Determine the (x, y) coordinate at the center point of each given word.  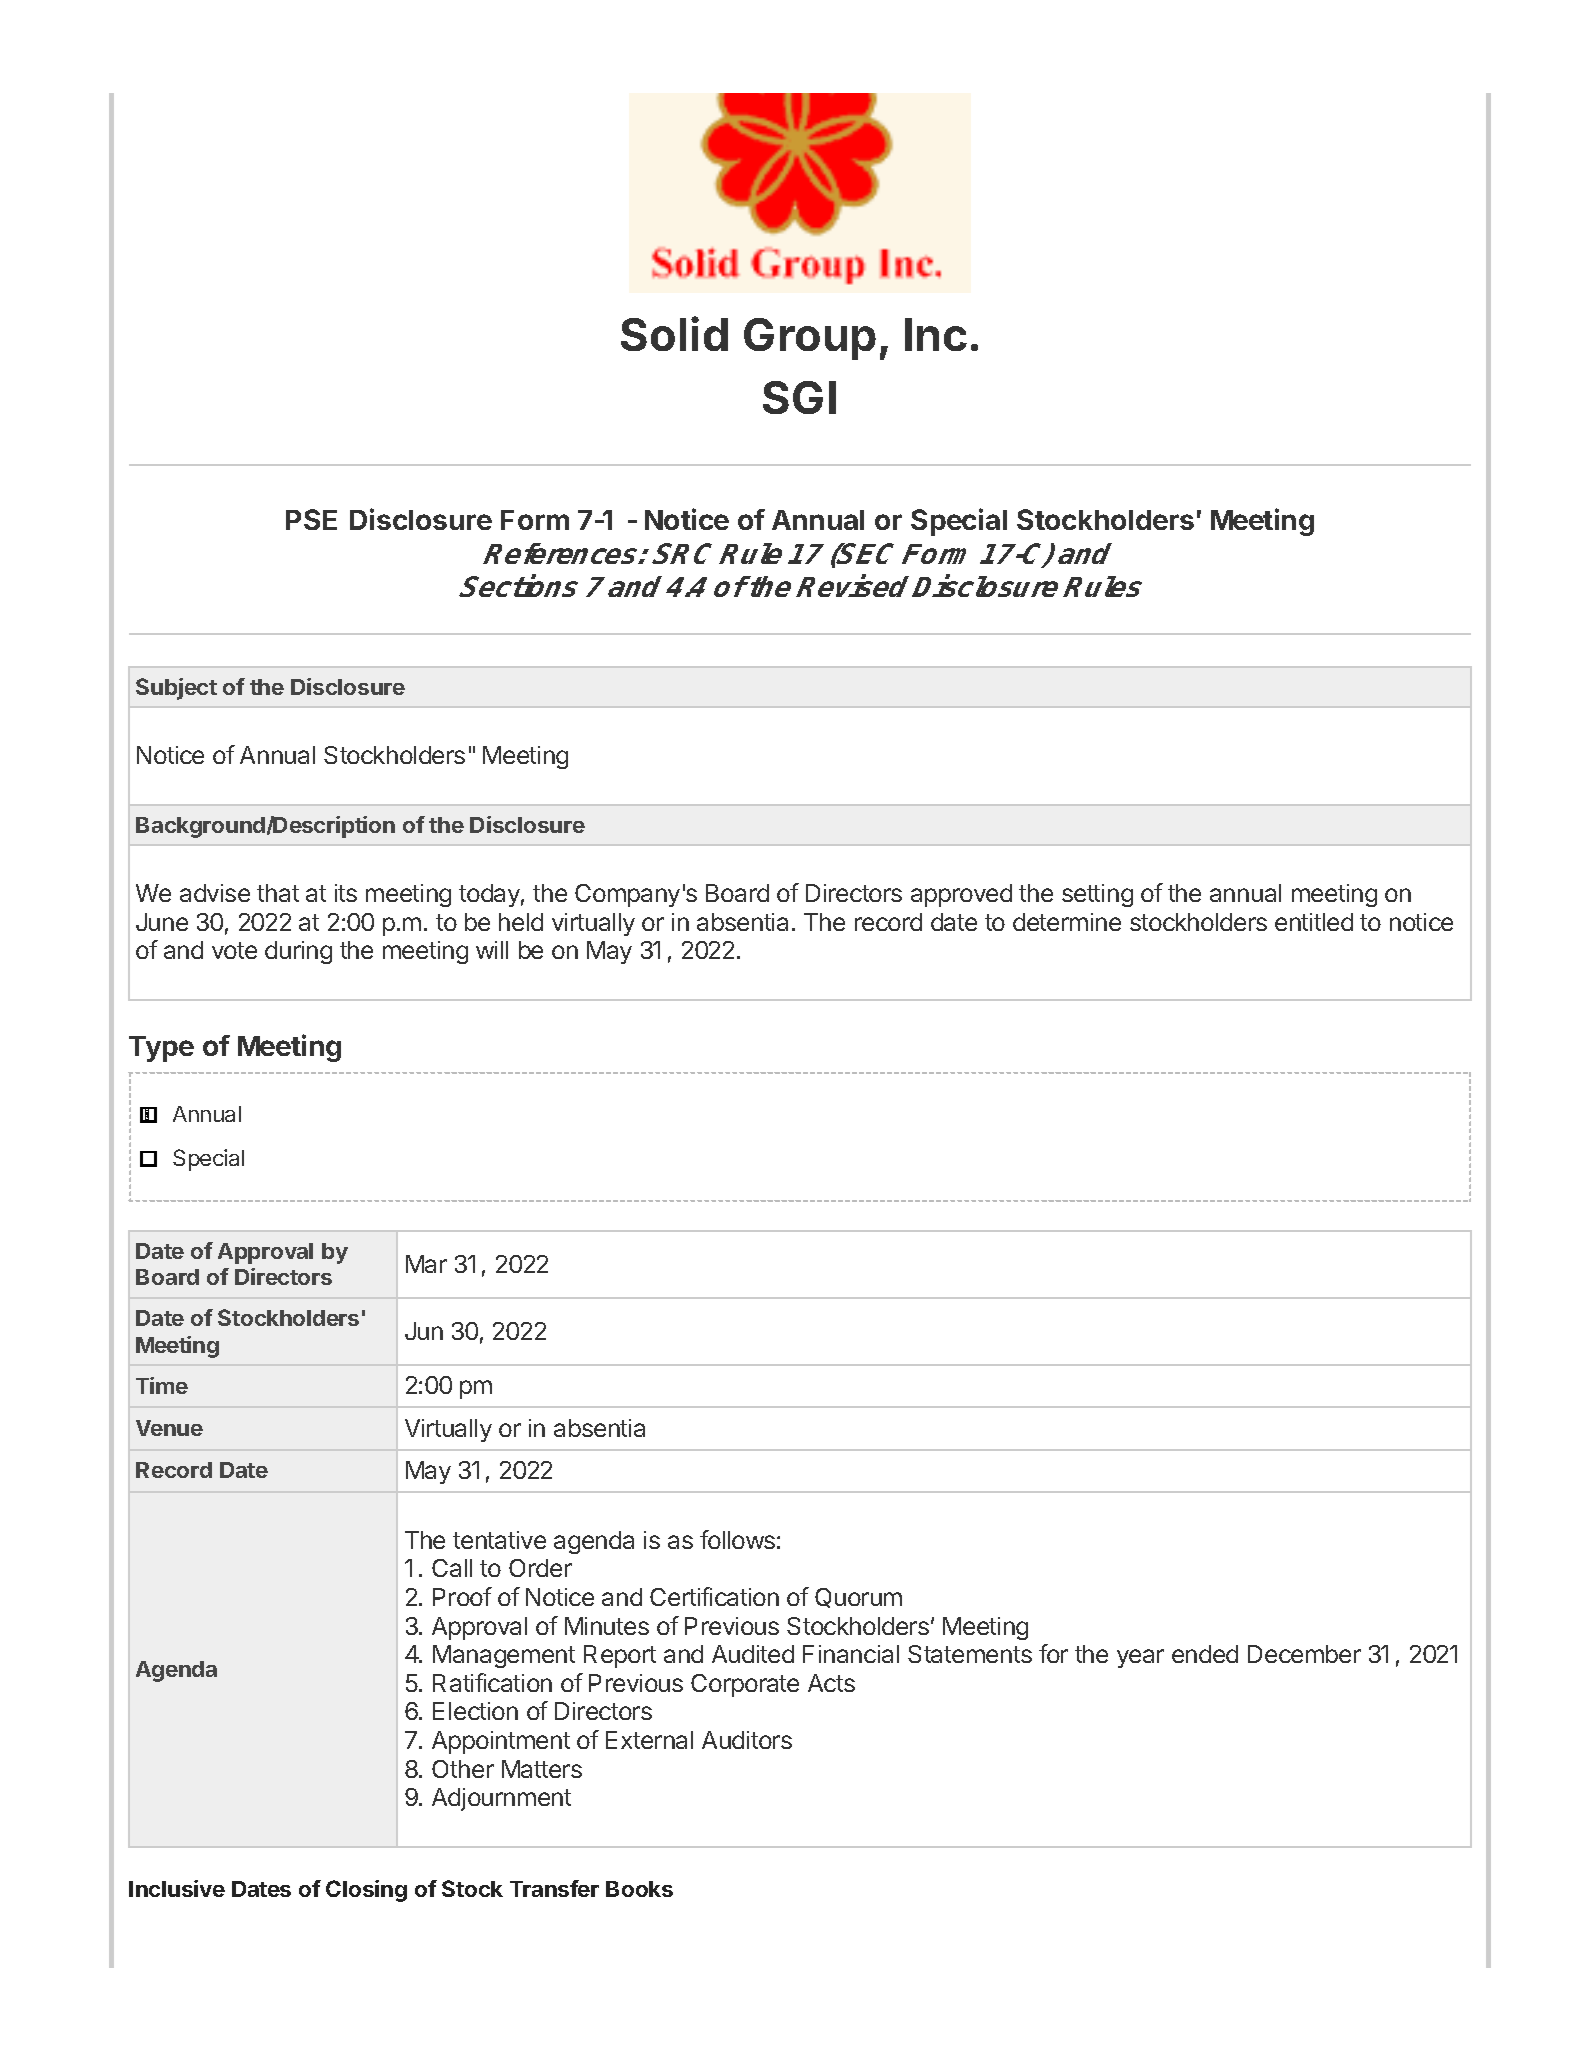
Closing (366, 1891)
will (492, 950)
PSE (311, 519)
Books (639, 1889)
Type (161, 1049)
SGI (799, 397)
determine (1067, 922)
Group (810, 339)
